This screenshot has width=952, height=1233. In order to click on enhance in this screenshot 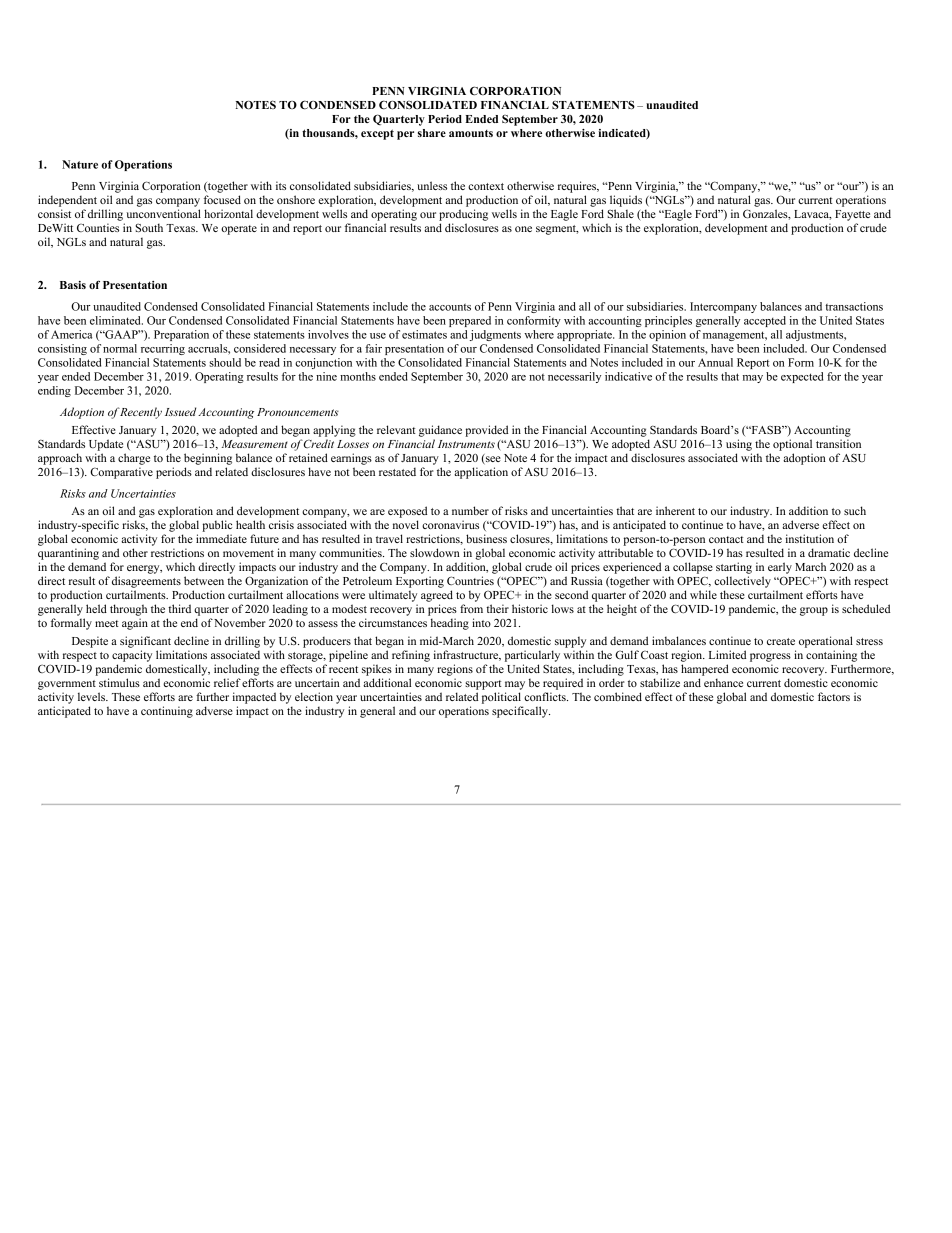, I will do `click(723, 682)`.
